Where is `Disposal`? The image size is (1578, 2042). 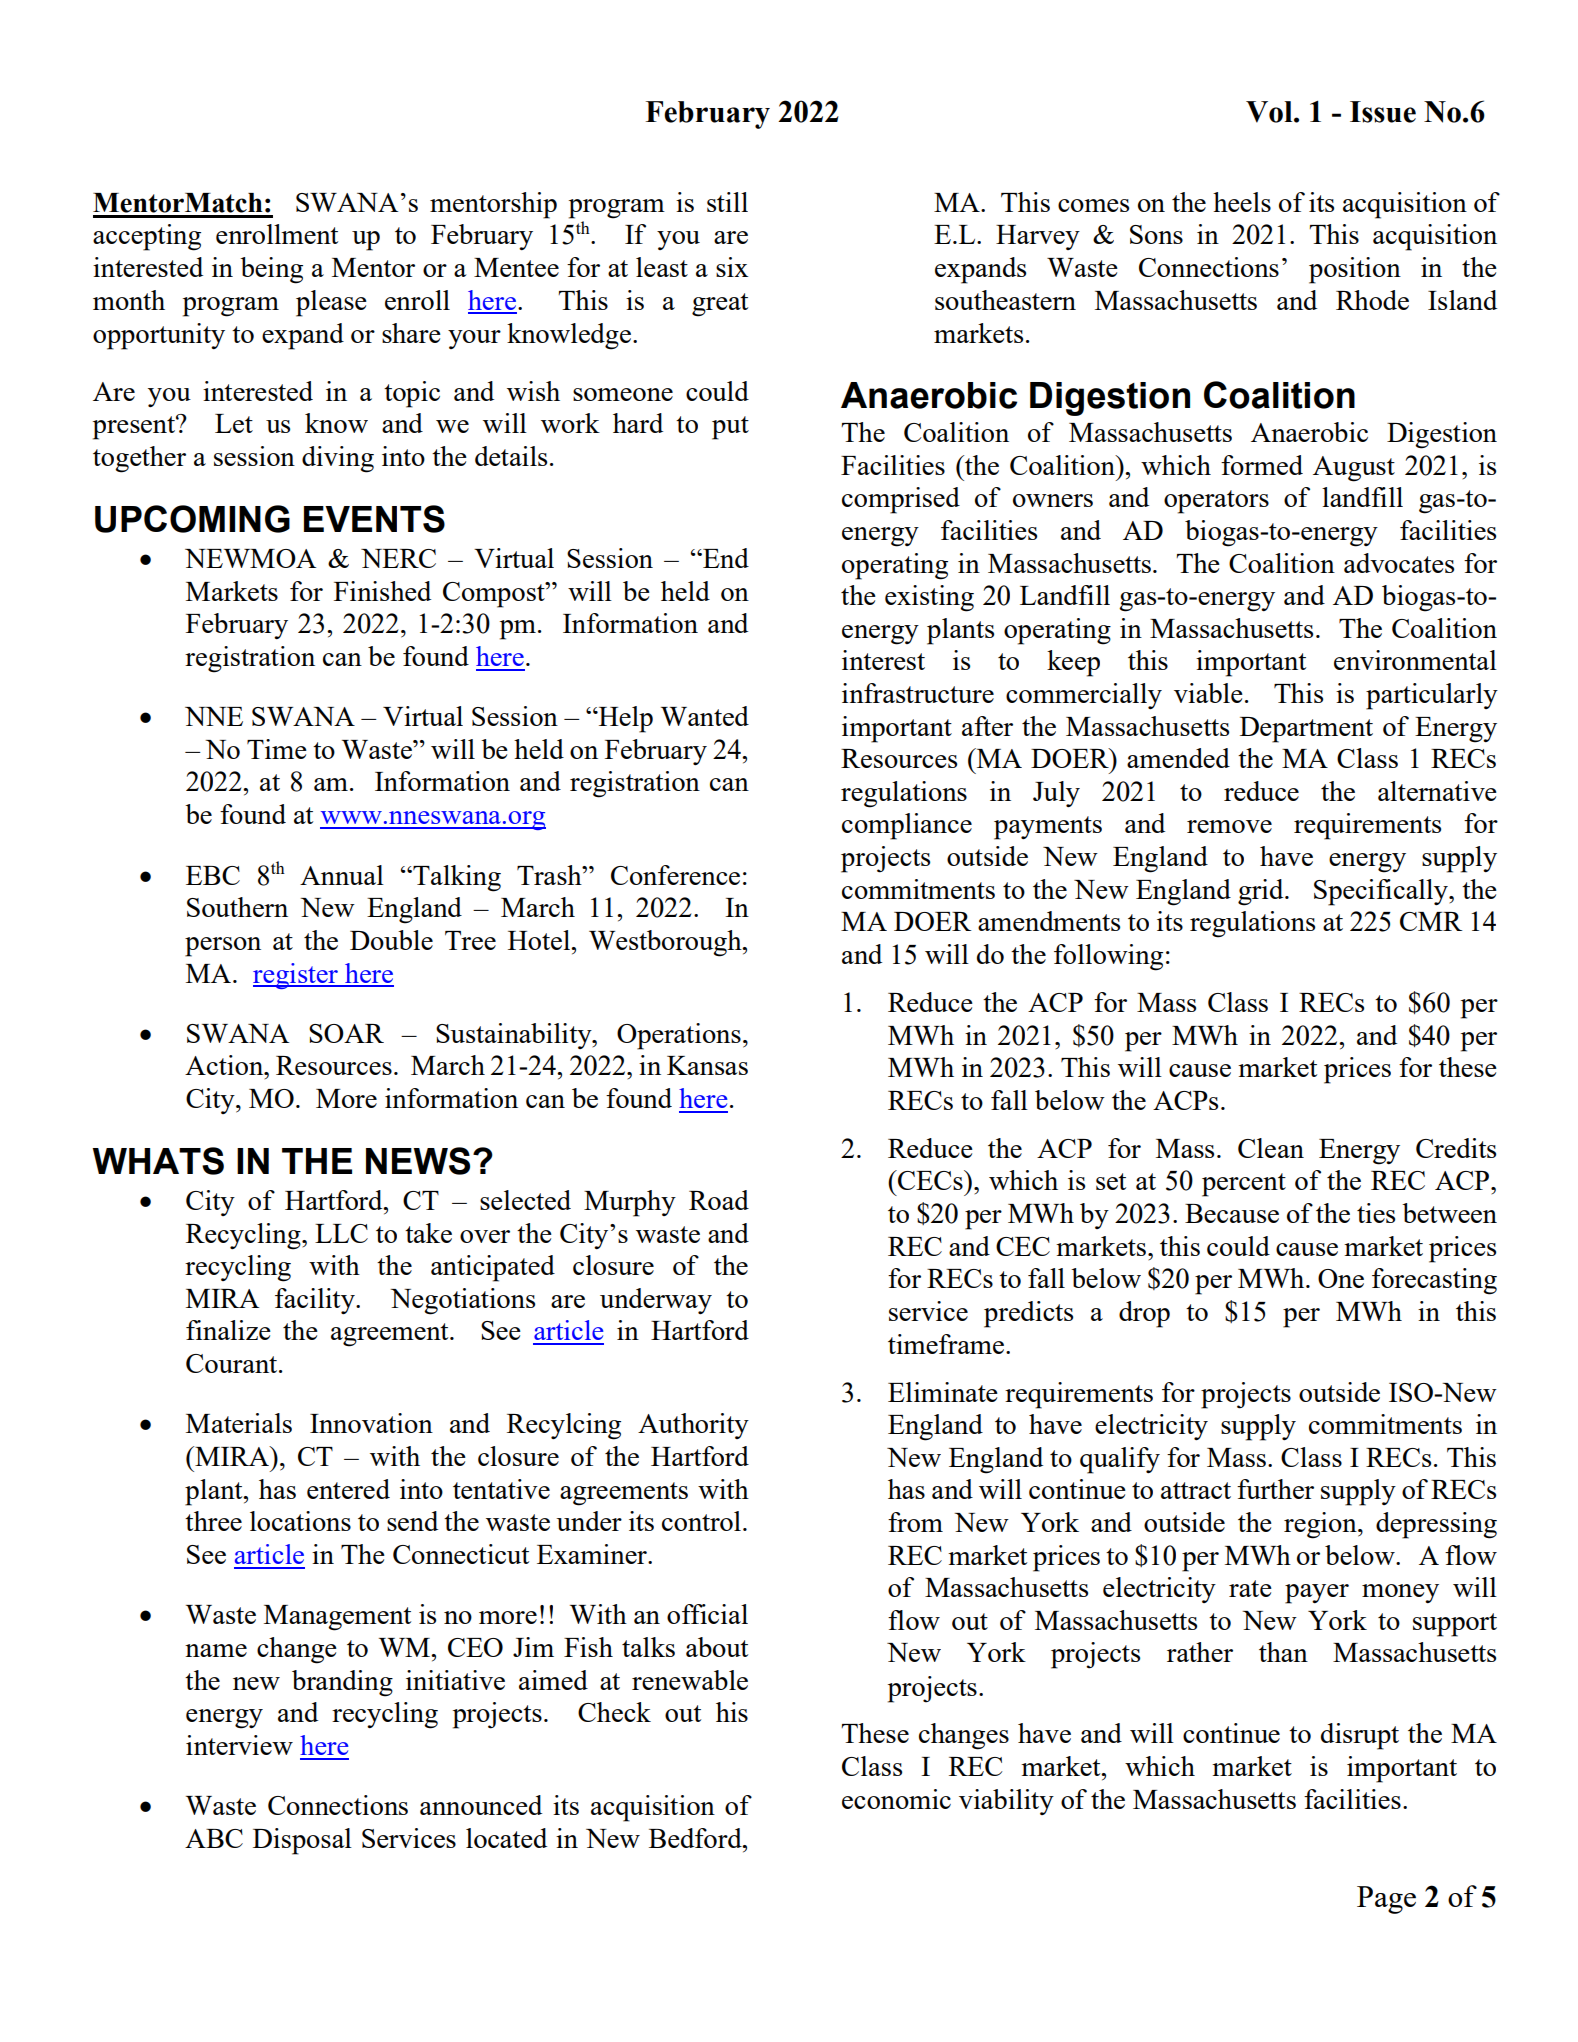 Disposal is located at coordinates (302, 1841).
